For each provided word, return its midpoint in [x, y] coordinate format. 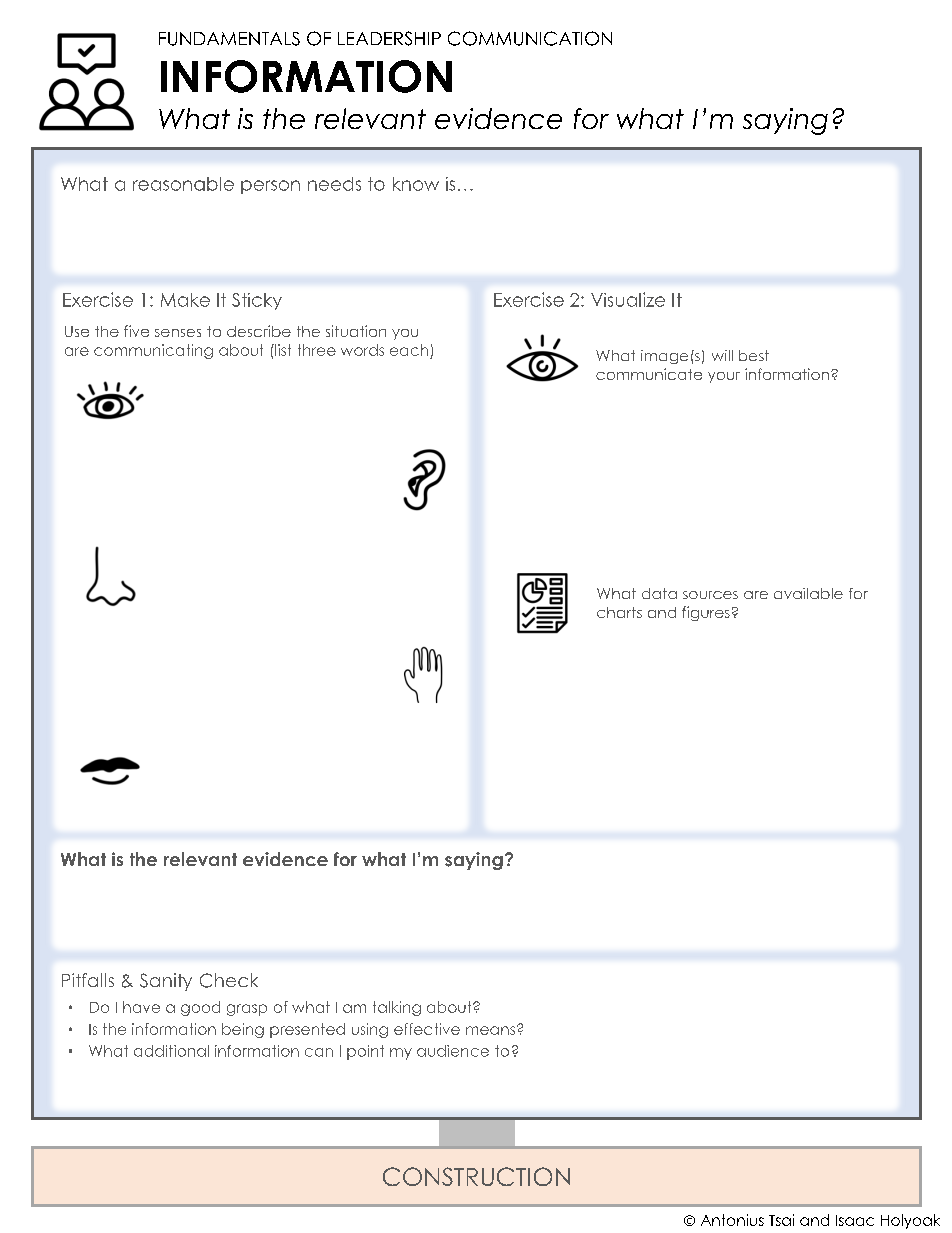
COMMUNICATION [530, 38]
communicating [153, 351]
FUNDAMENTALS [229, 39]
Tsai [781, 1220]
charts [619, 612]
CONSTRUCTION [476, 1176]
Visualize [628, 299]
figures [706, 613]
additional [171, 1051]
